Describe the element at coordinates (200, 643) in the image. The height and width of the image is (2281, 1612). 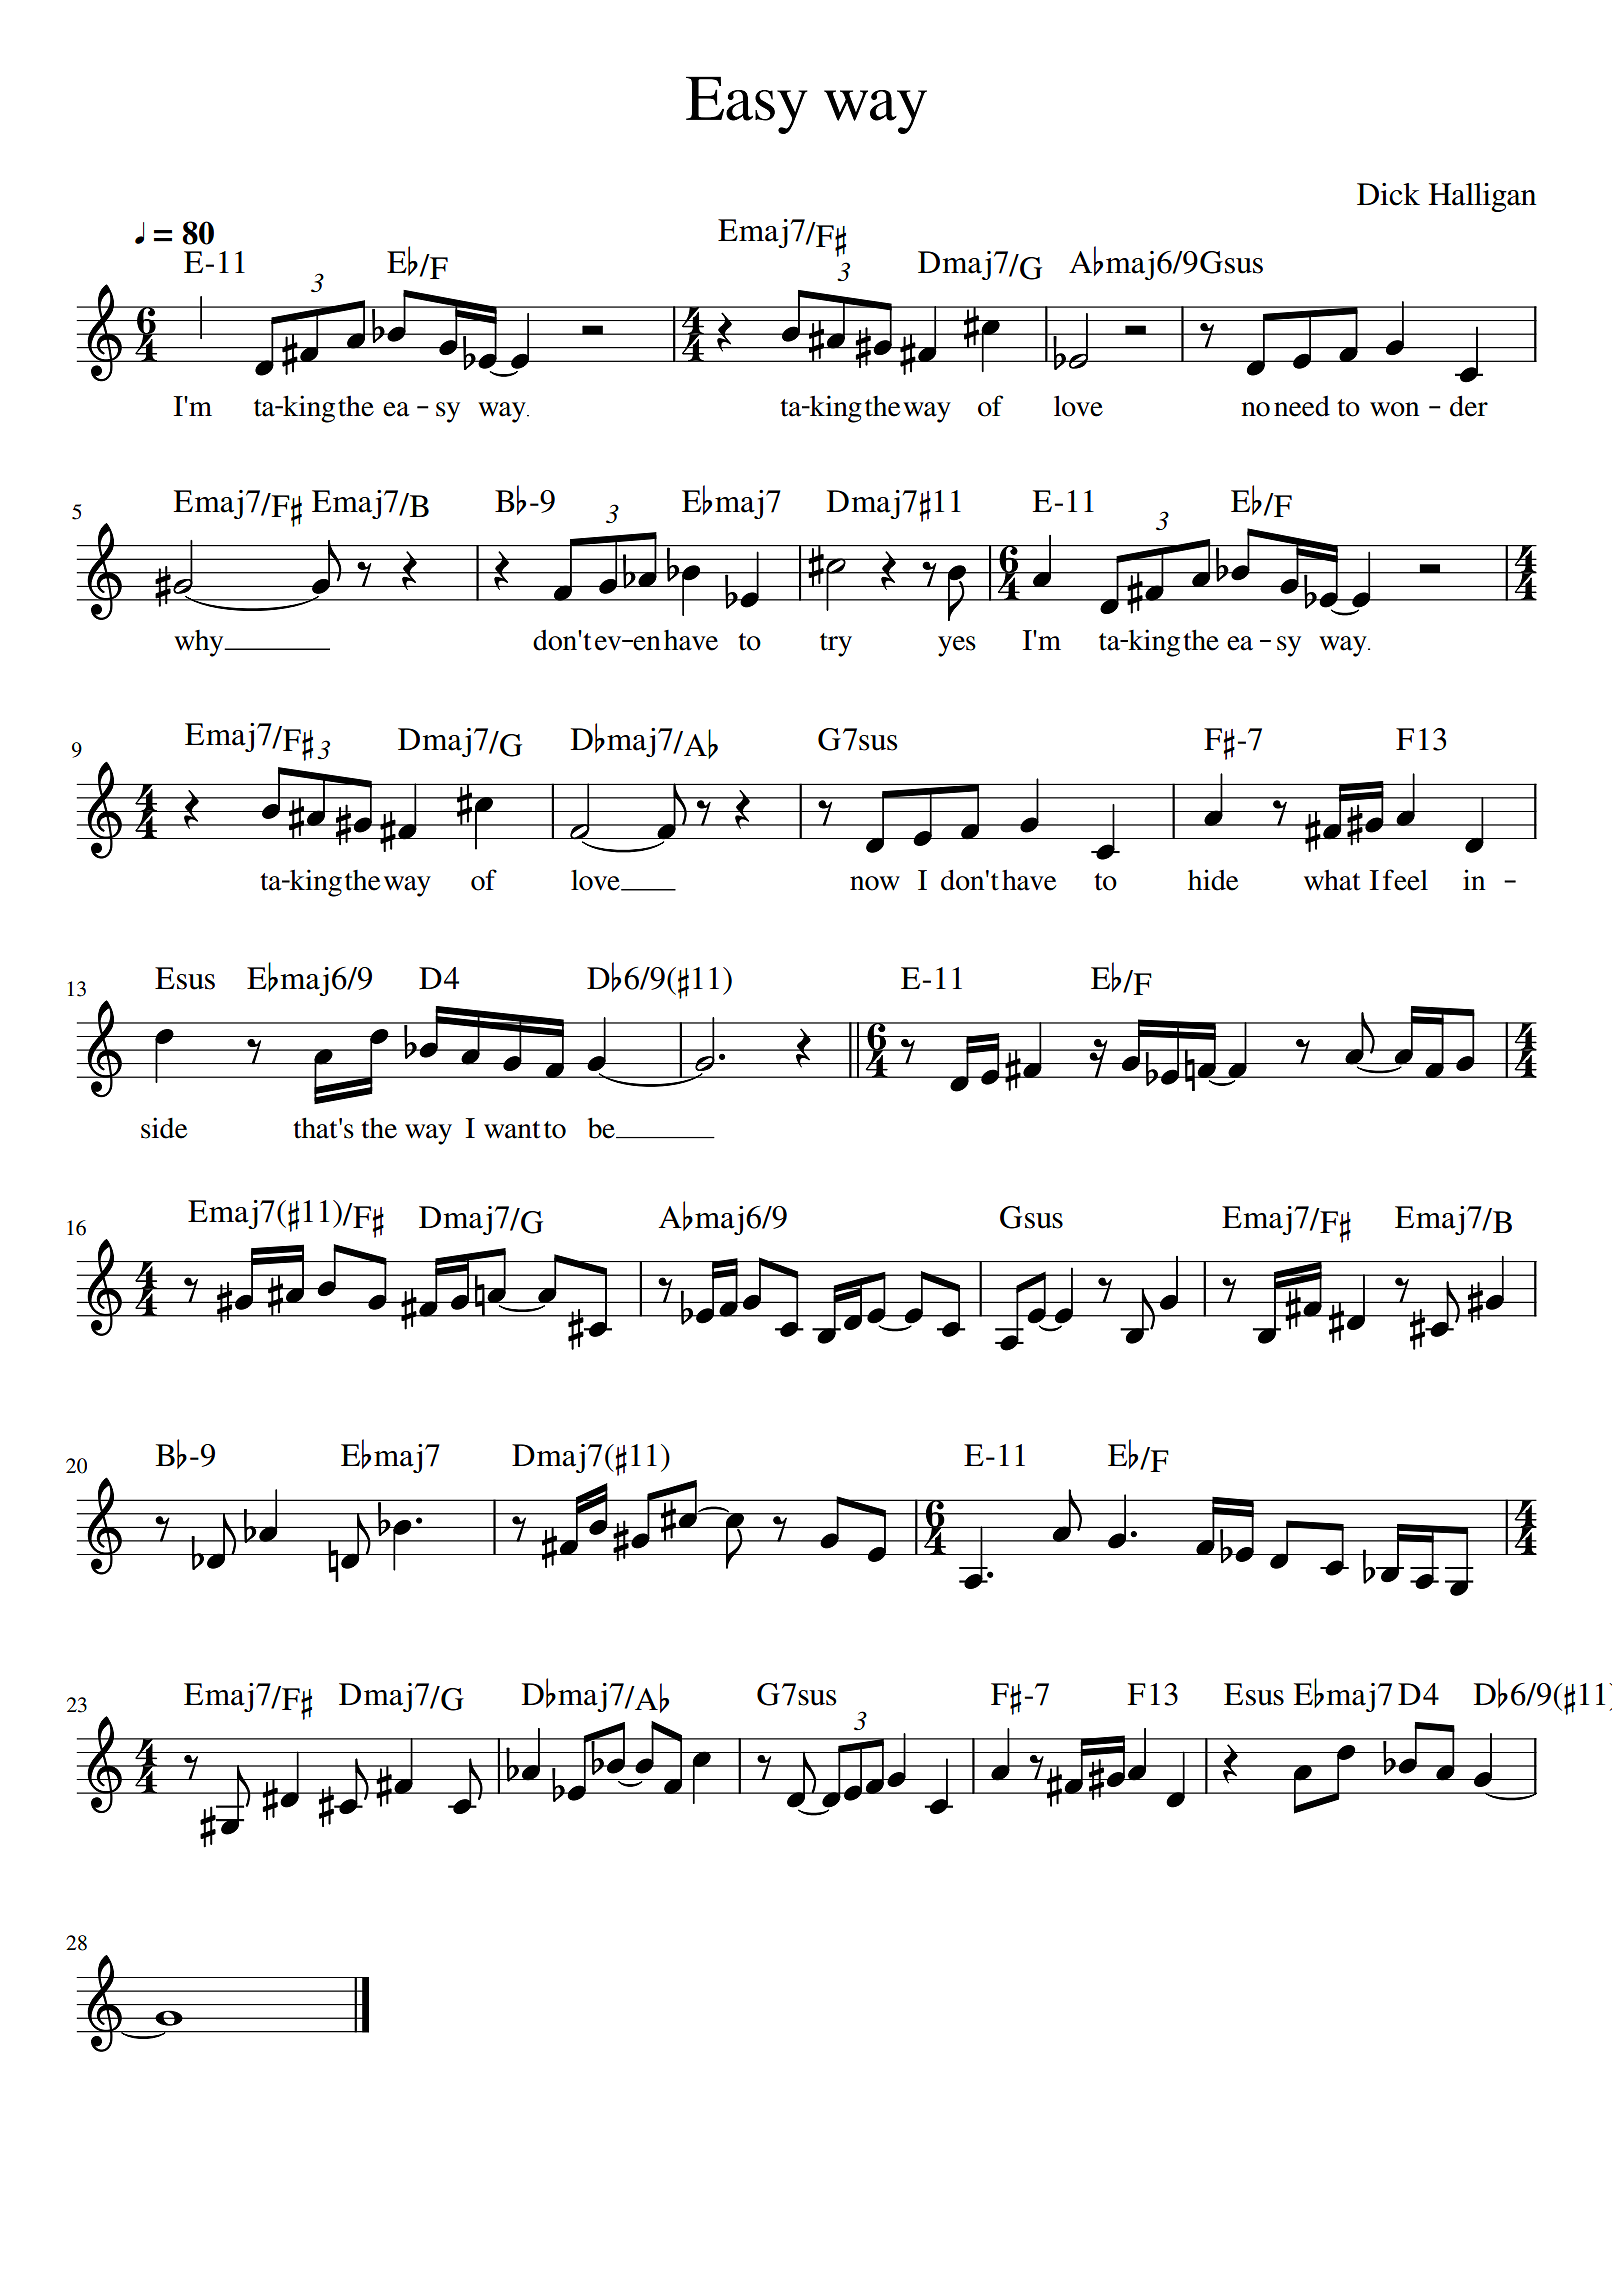
I see `why` at that location.
